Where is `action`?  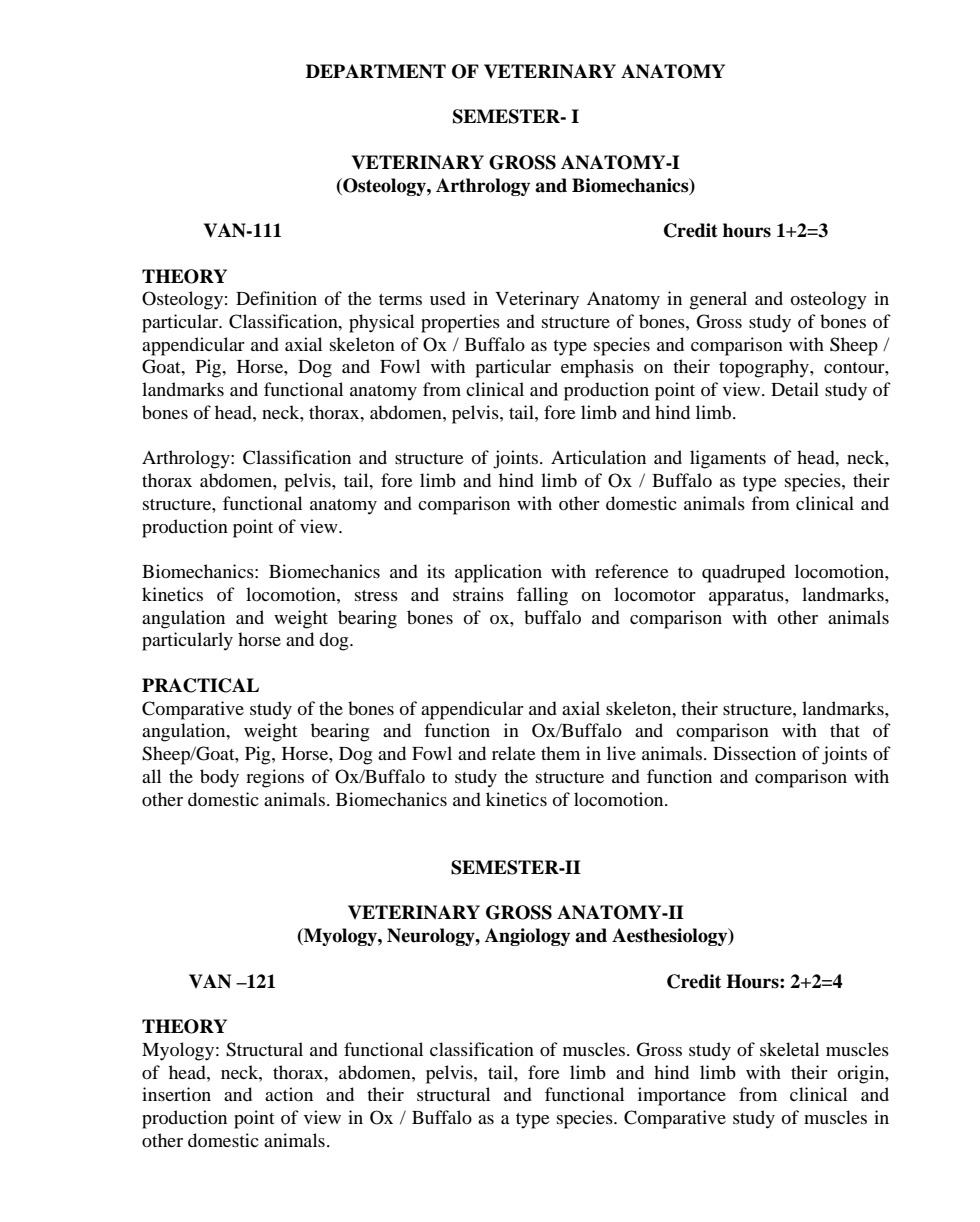 action is located at coordinates (289, 1094).
